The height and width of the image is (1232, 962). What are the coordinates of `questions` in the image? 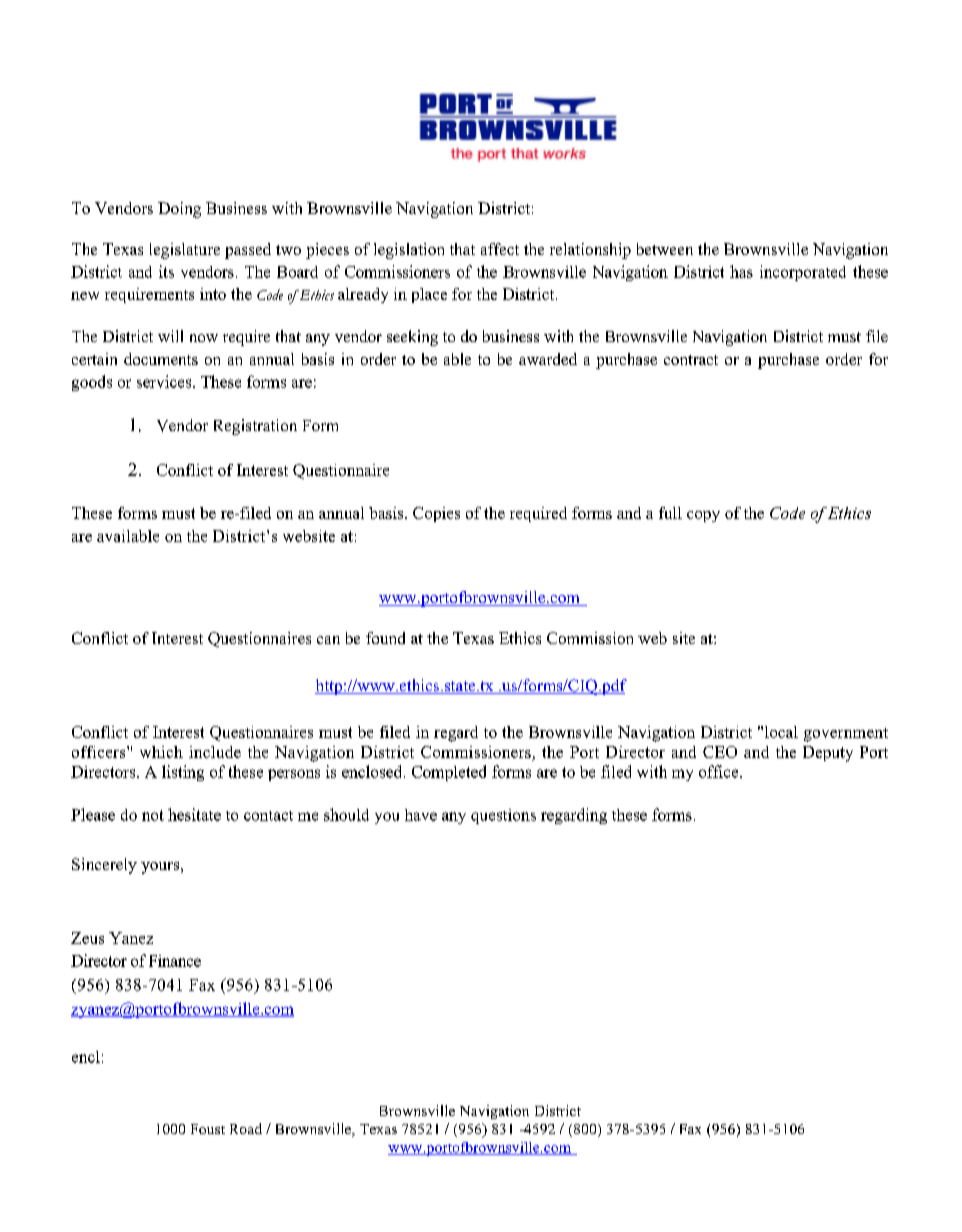 It's located at (503, 816).
